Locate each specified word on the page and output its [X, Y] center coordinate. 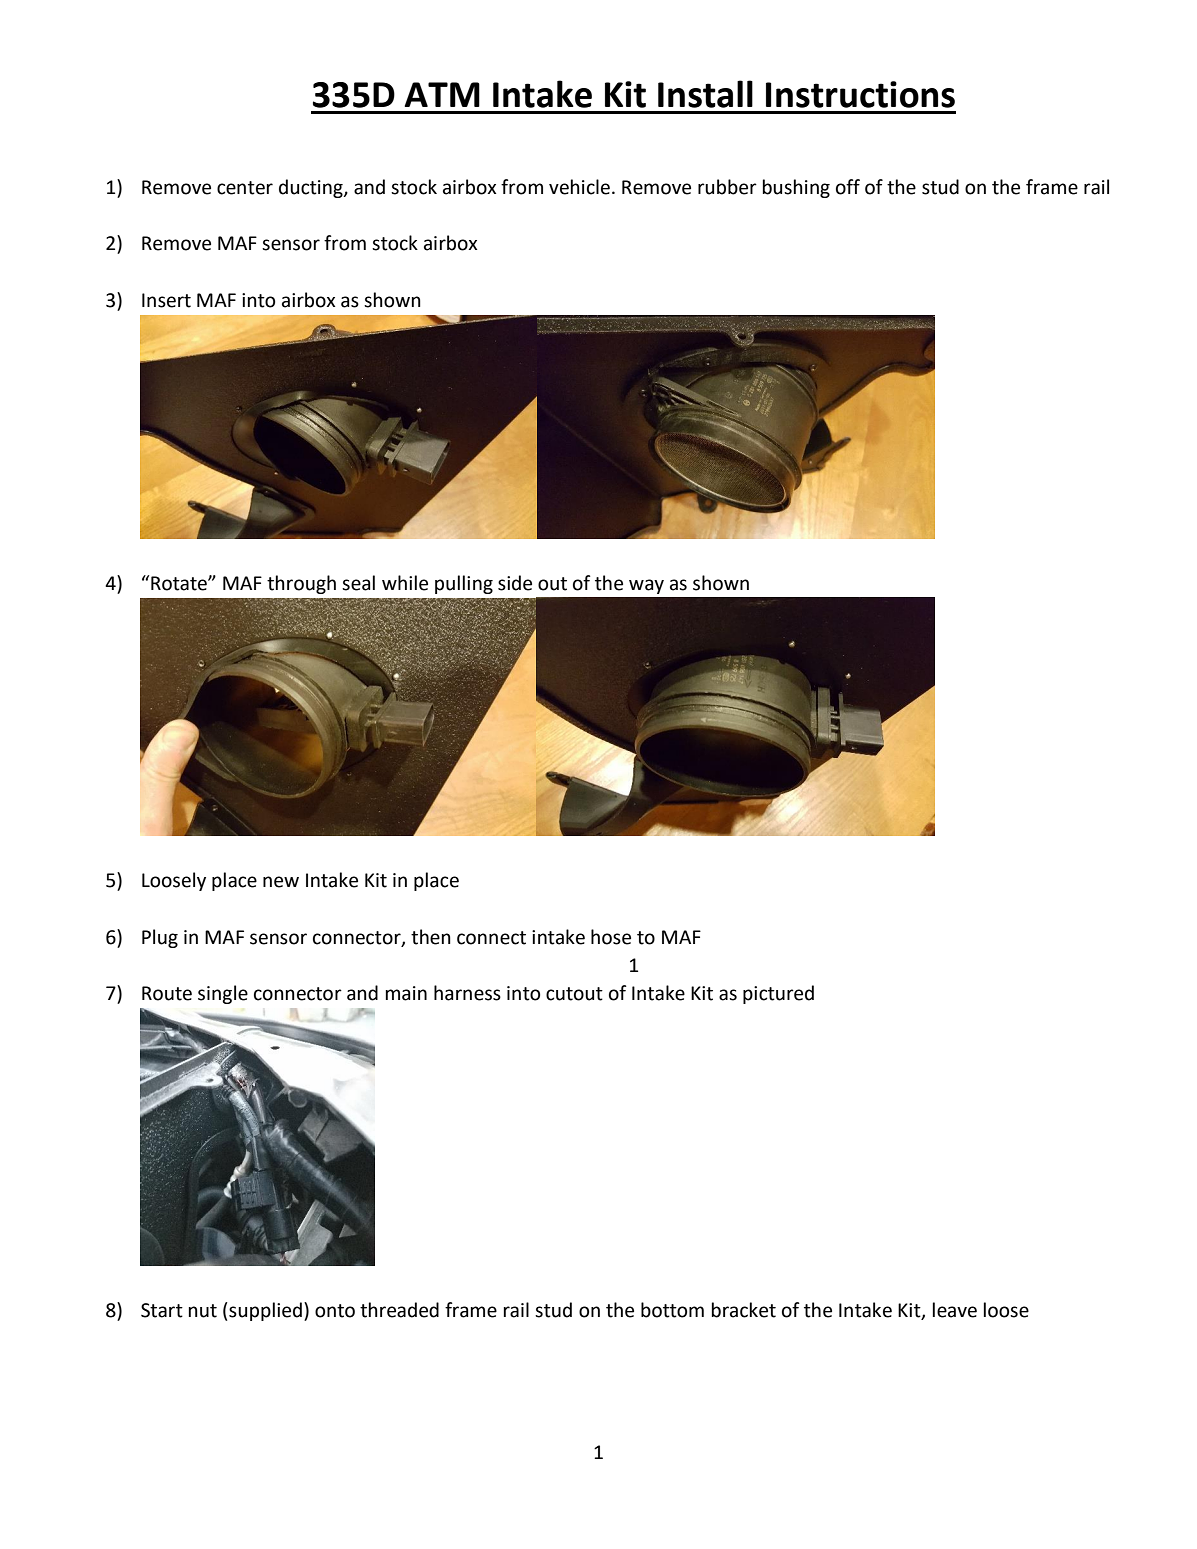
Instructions [860, 94]
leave [955, 1310]
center [245, 188]
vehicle [579, 187]
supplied [264, 1311]
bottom [672, 1310]
